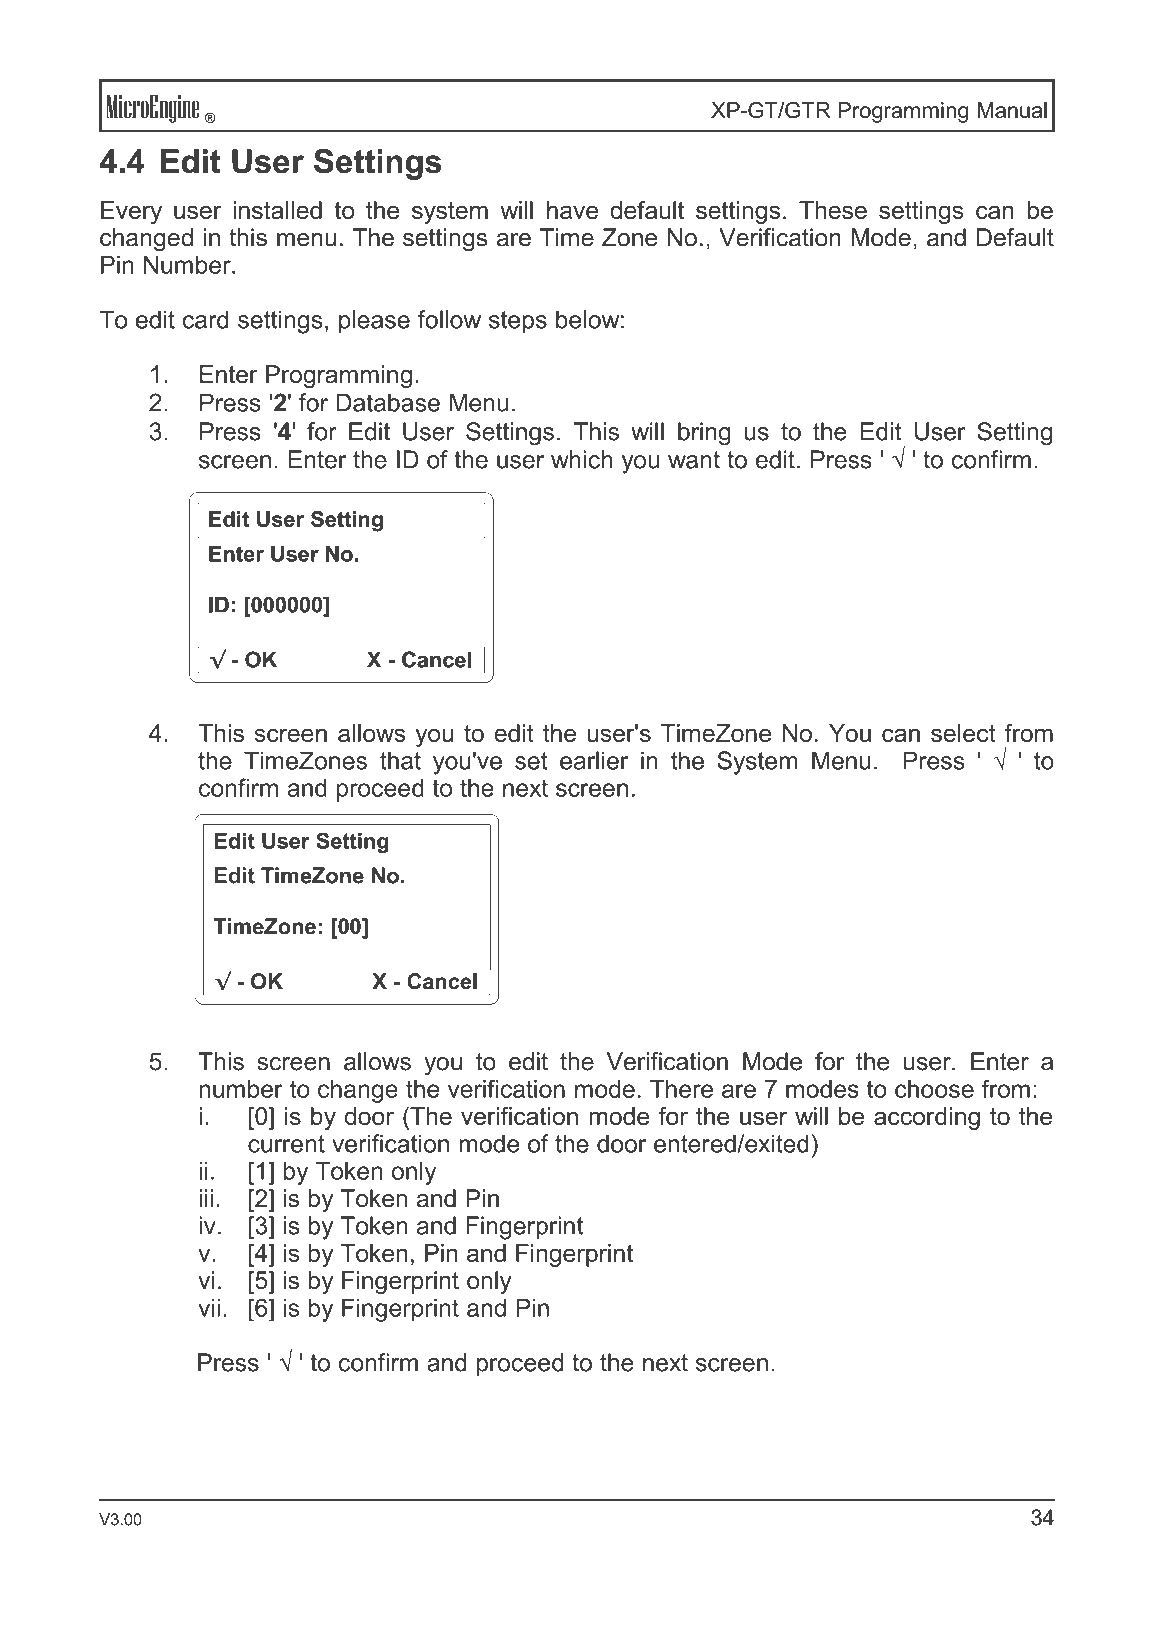  Describe the element at coordinates (927, 1118) in the screenshot. I see `according` at that location.
